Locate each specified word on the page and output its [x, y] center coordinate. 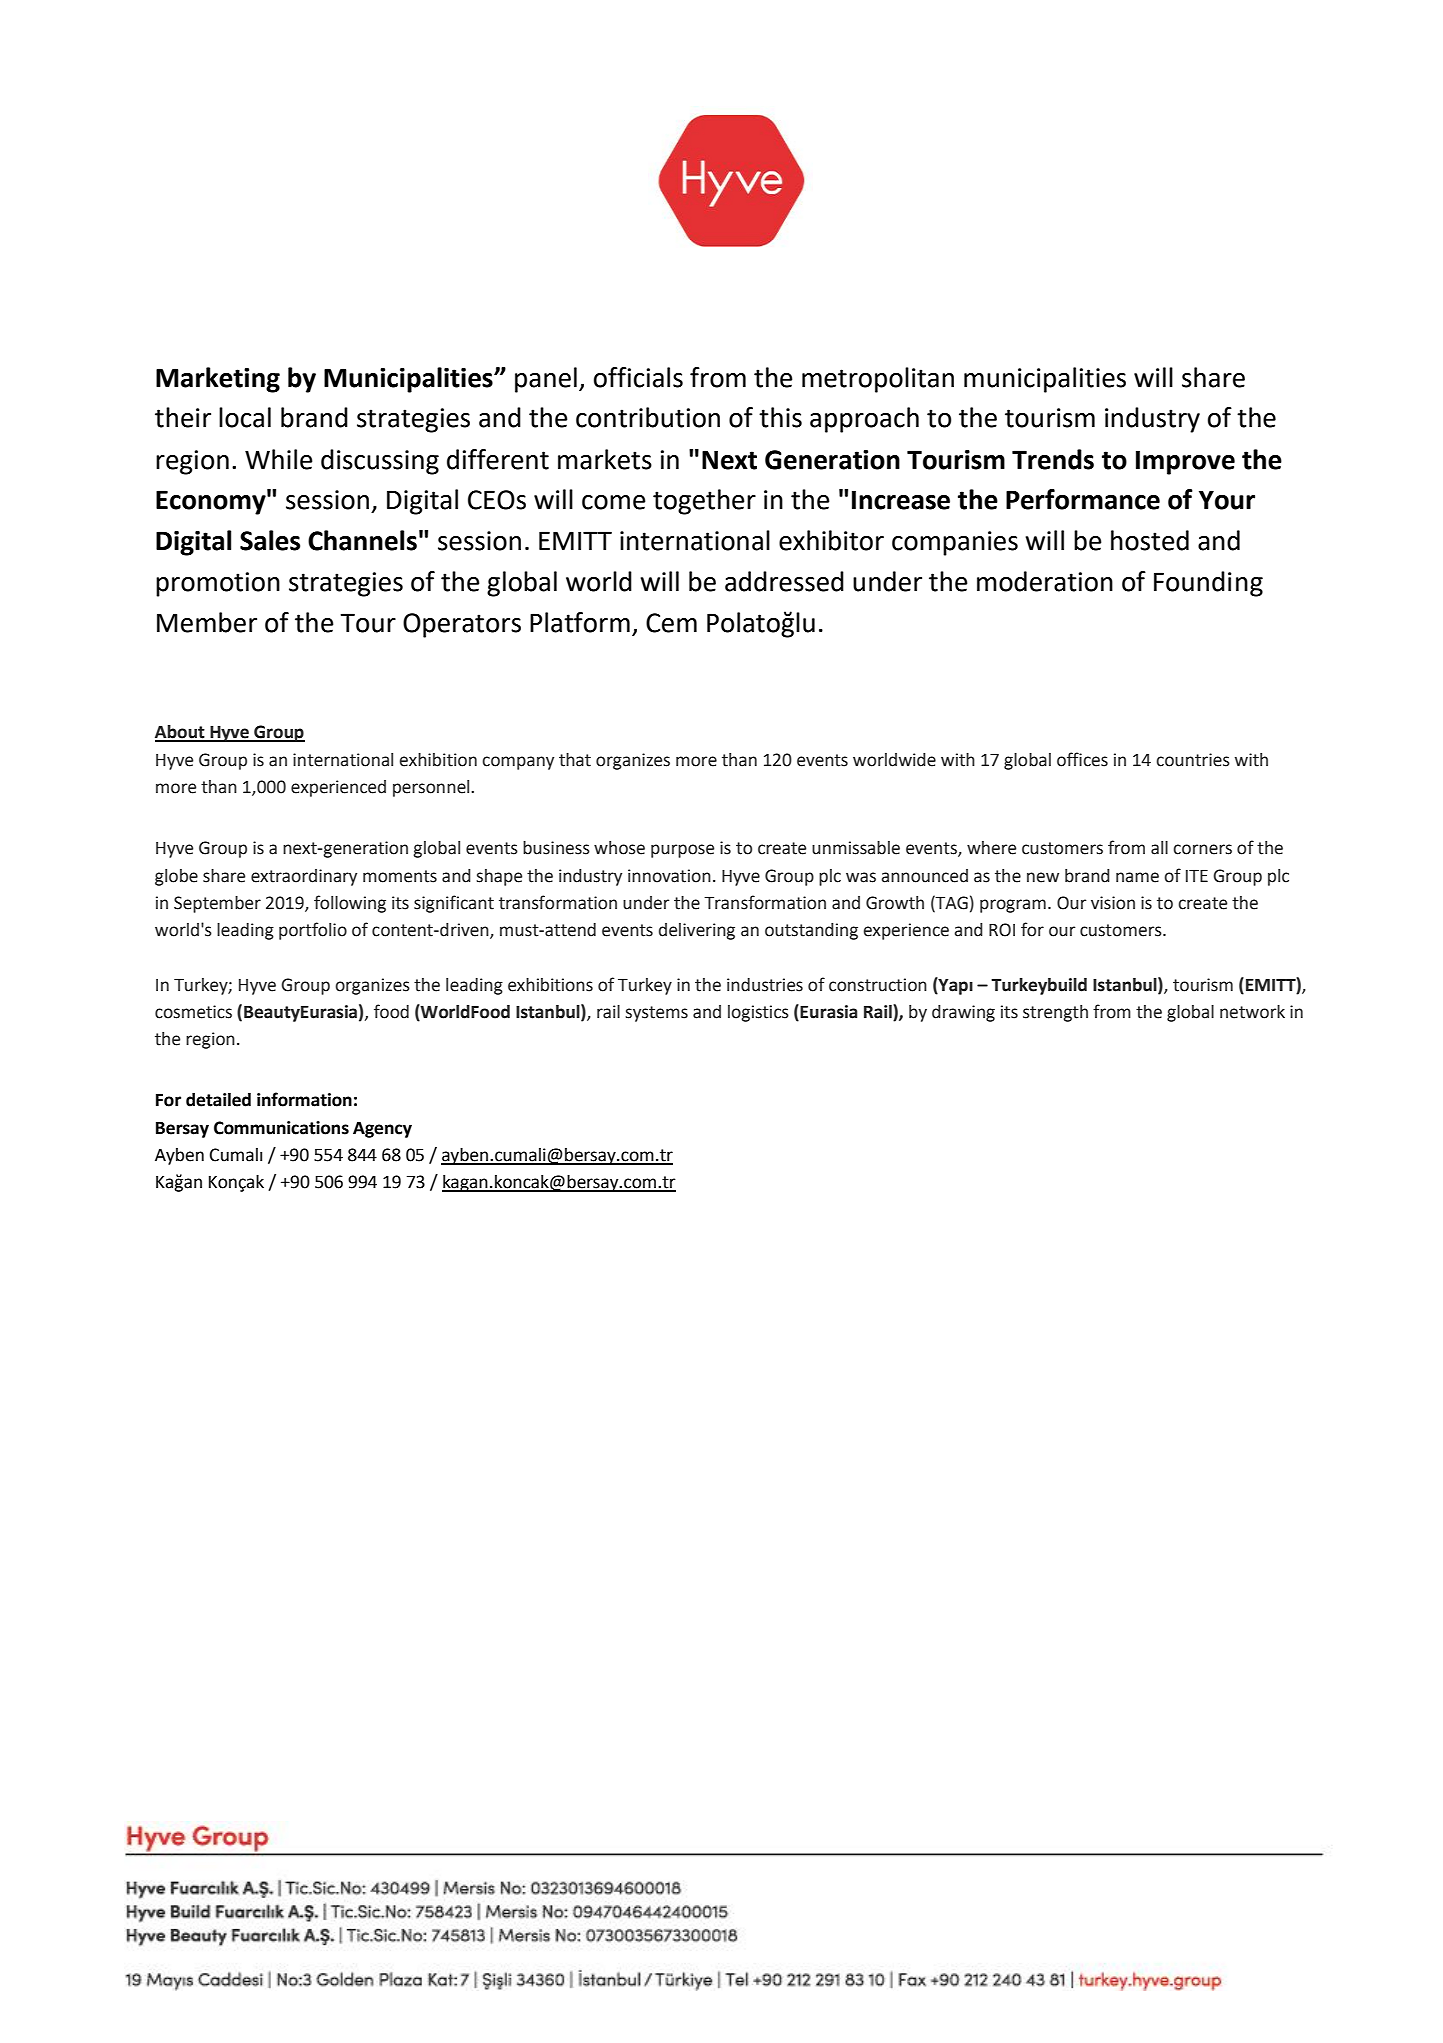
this [780, 417]
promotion [218, 584]
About [181, 733]
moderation [1045, 581]
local [245, 417]
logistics [758, 1013]
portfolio [313, 931]
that [575, 760]
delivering [697, 931]
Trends [1053, 459]
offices [1082, 759]
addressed [784, 581]
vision [1113, 903]
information [304, 1099]
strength [1055, 1013]
